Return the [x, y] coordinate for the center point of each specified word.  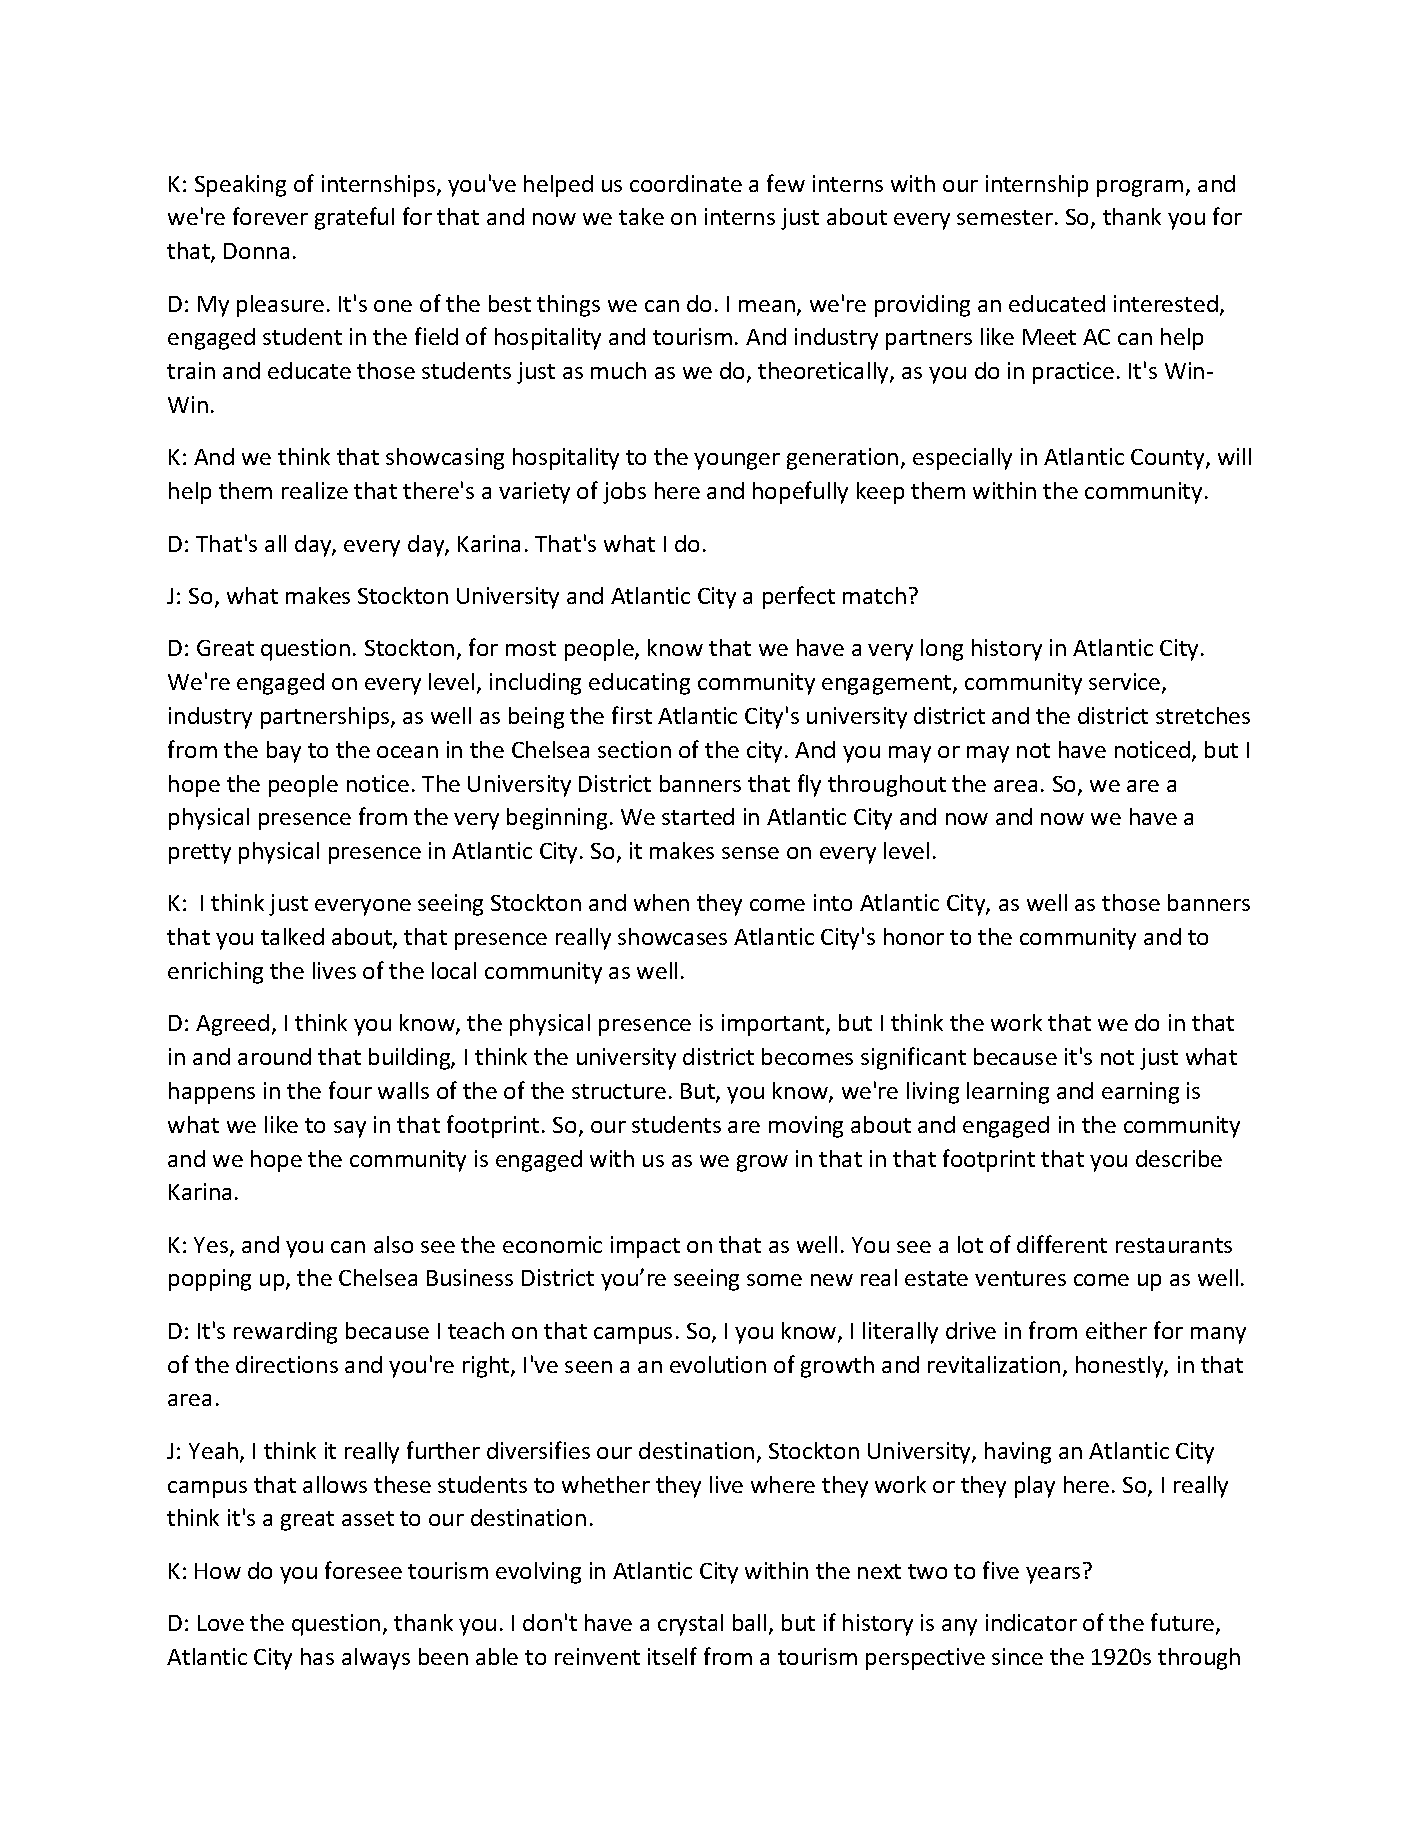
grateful [354, 218]
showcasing [445, 459]
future [1184, 1623]
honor [914, 936]
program [1140, 188]
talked [292, 936]
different [1062, 1244]
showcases [672, 936]
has [317, 1656]
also [393, 1244]
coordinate [686, 183]
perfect [799, 597]
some [774, 1280]
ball [749, 1622]
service [1126, 683]
